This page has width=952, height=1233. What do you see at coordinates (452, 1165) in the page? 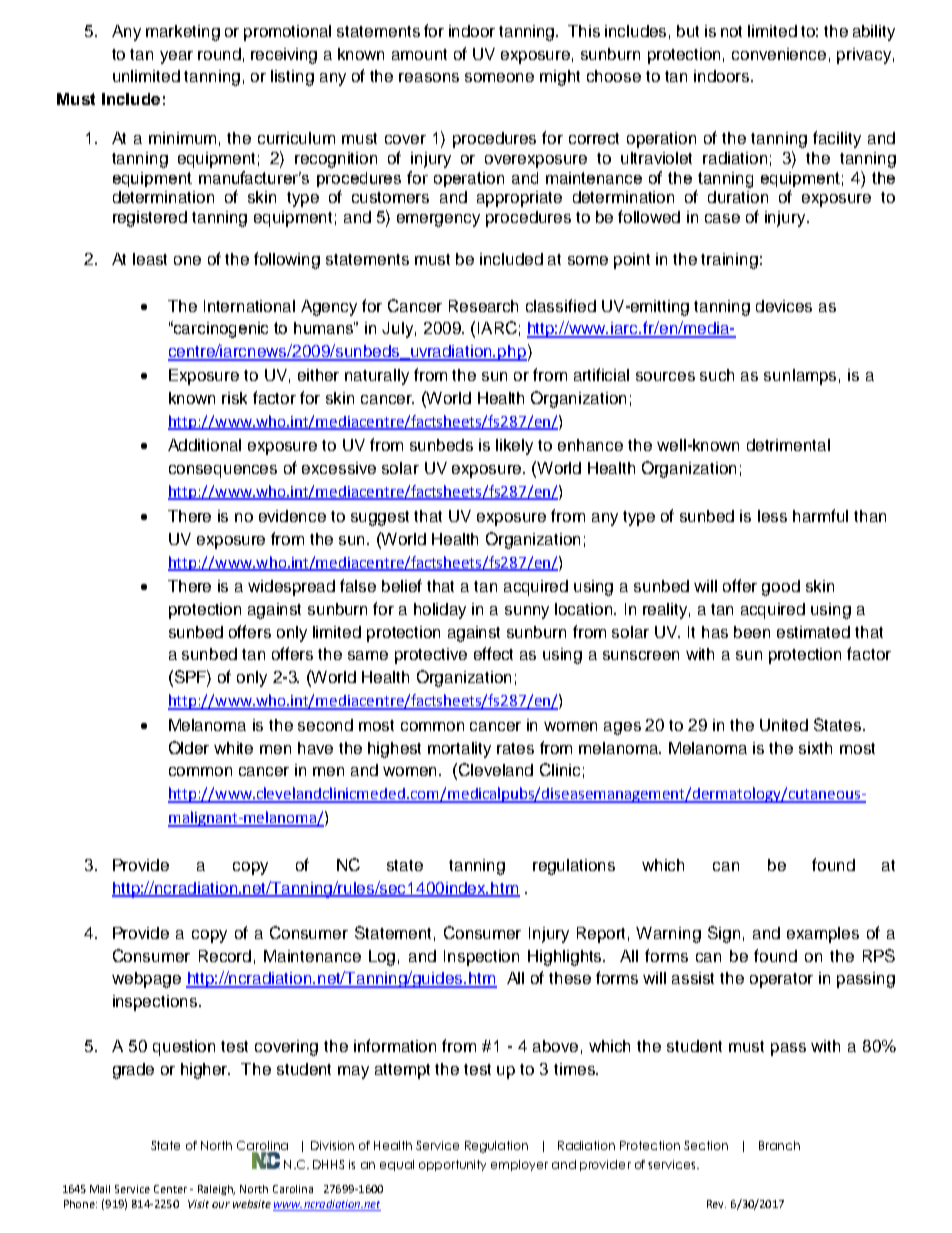
I see `opportunity` at bounding box center [452, 1165].
